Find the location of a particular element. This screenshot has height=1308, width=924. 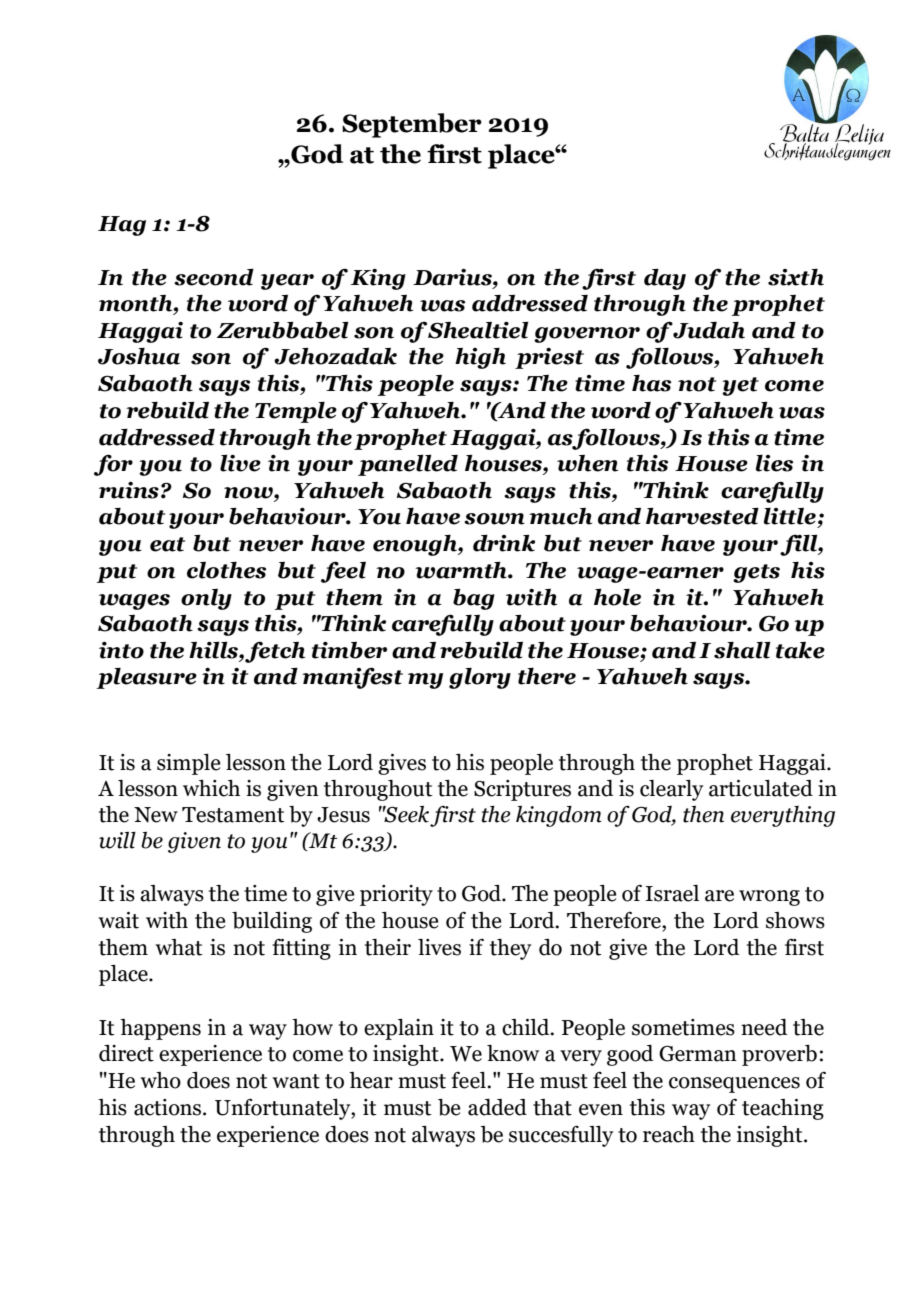

consequences is located at coordinates (734, 1085).
